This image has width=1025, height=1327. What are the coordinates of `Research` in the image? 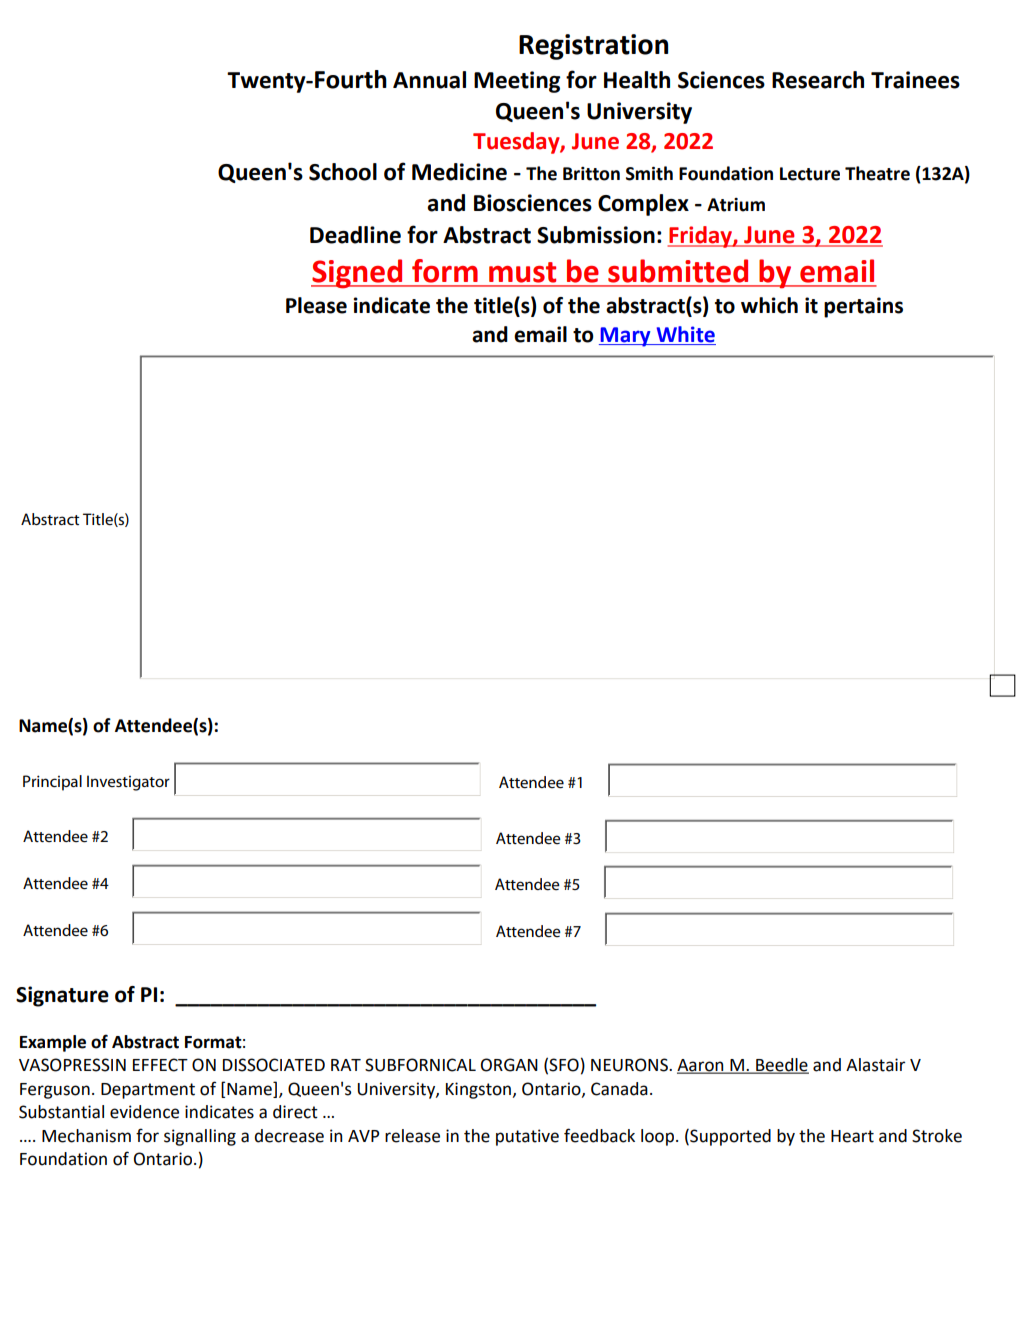 It's located at (818, 80).
